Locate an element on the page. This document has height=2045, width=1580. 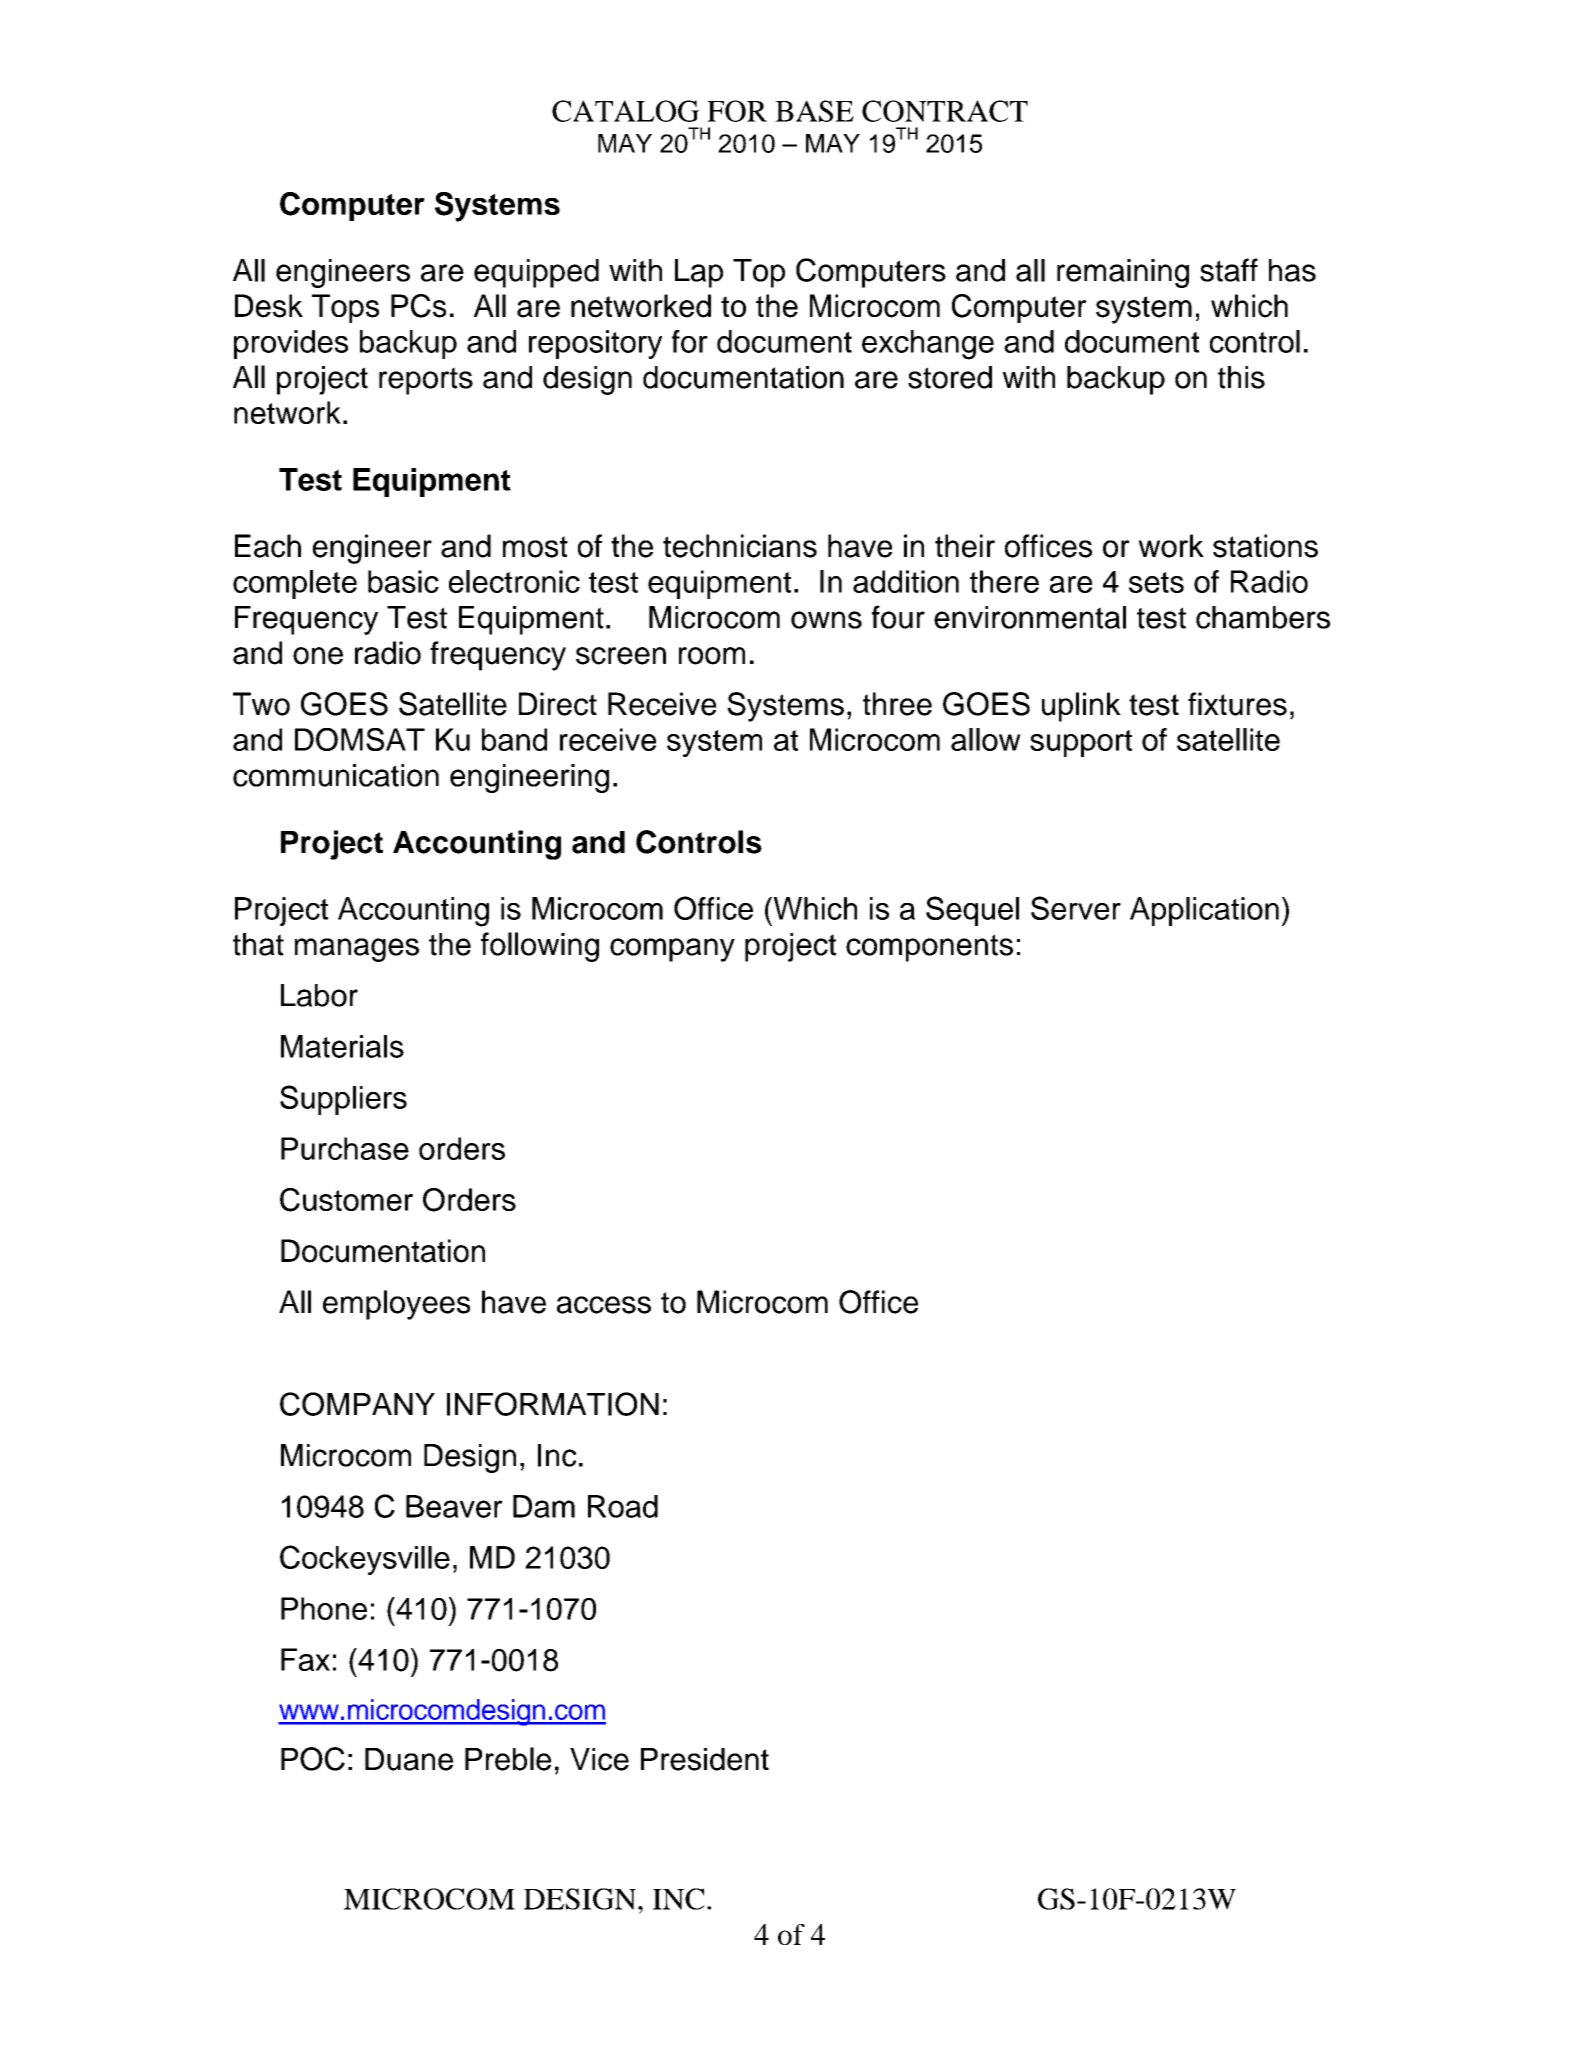
remaining is located at coordinates (1123, 273).
